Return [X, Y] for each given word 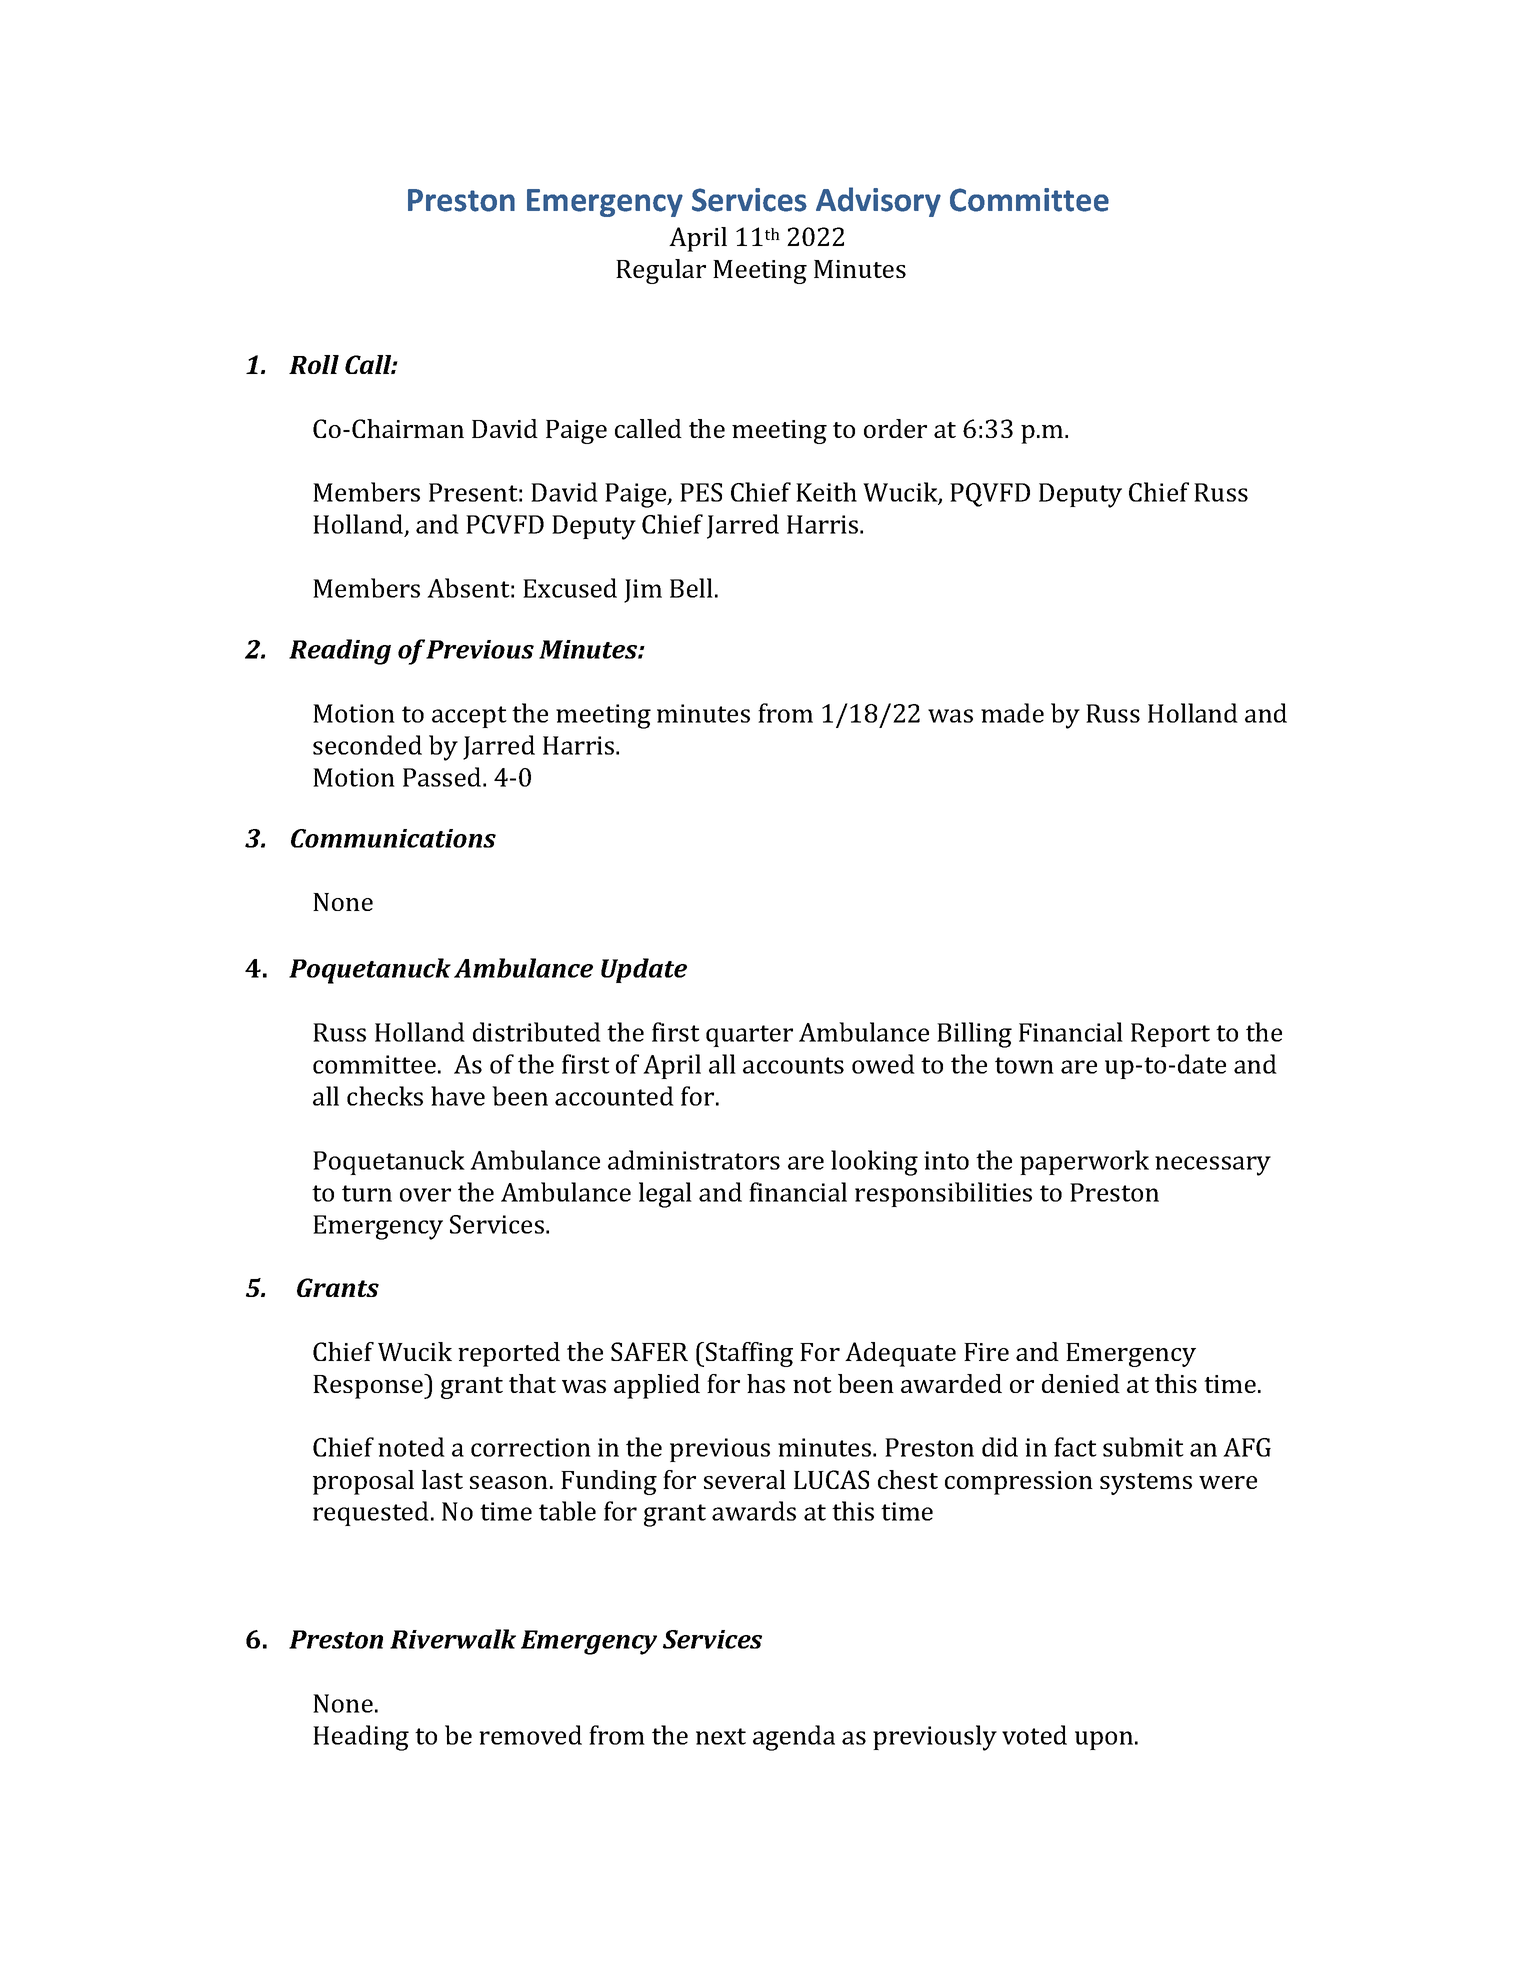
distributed [537, 1032]
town [1024, 1065]
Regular [661, 271]
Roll [314, 364]
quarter [749, 1036]
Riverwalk [453, 1639]
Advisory [878, 202]
